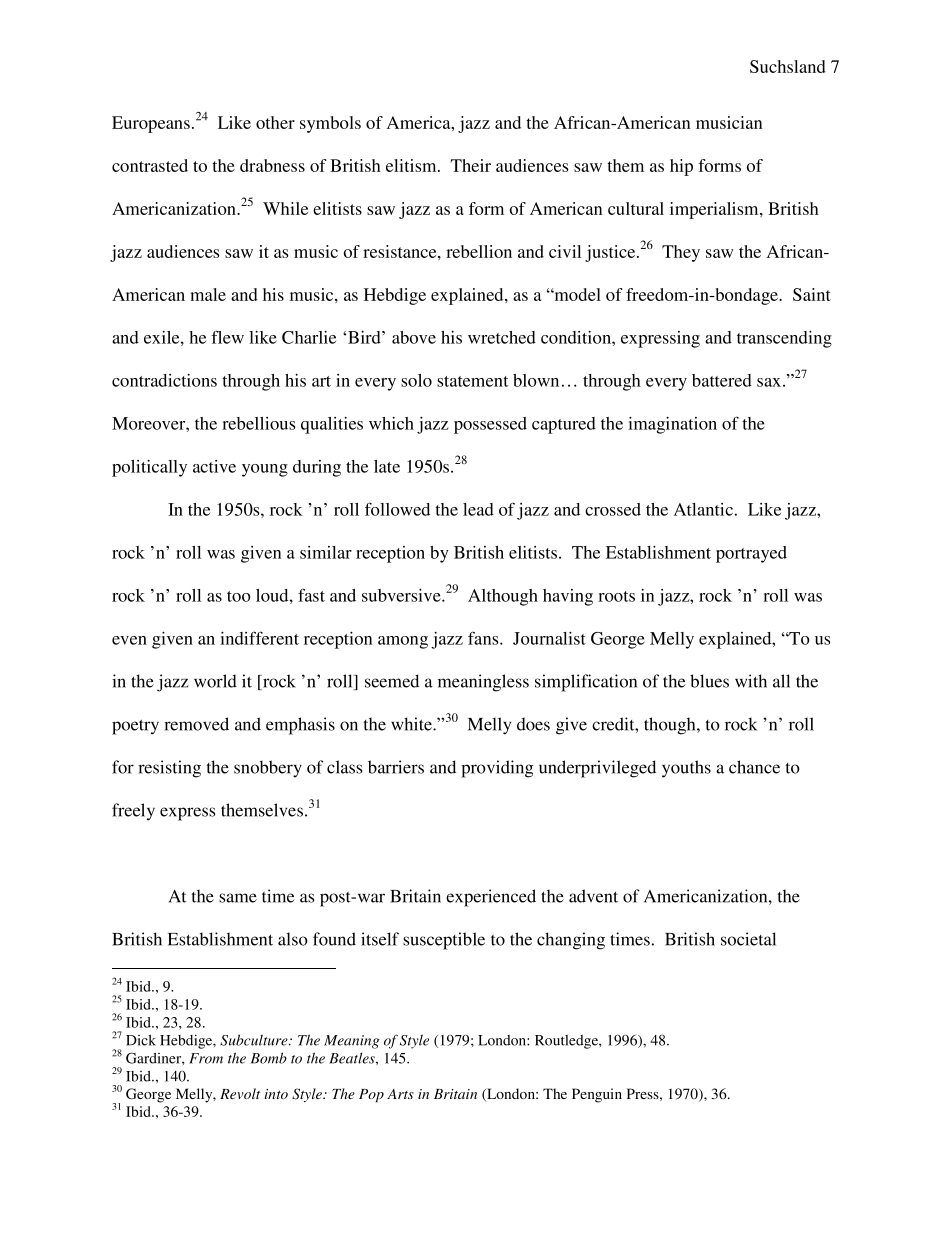 The height and width of the page is (1233, 952). What do you see at coordinates (471, 165) in the page?
I see `Their` at bounding box center [471, 165].
